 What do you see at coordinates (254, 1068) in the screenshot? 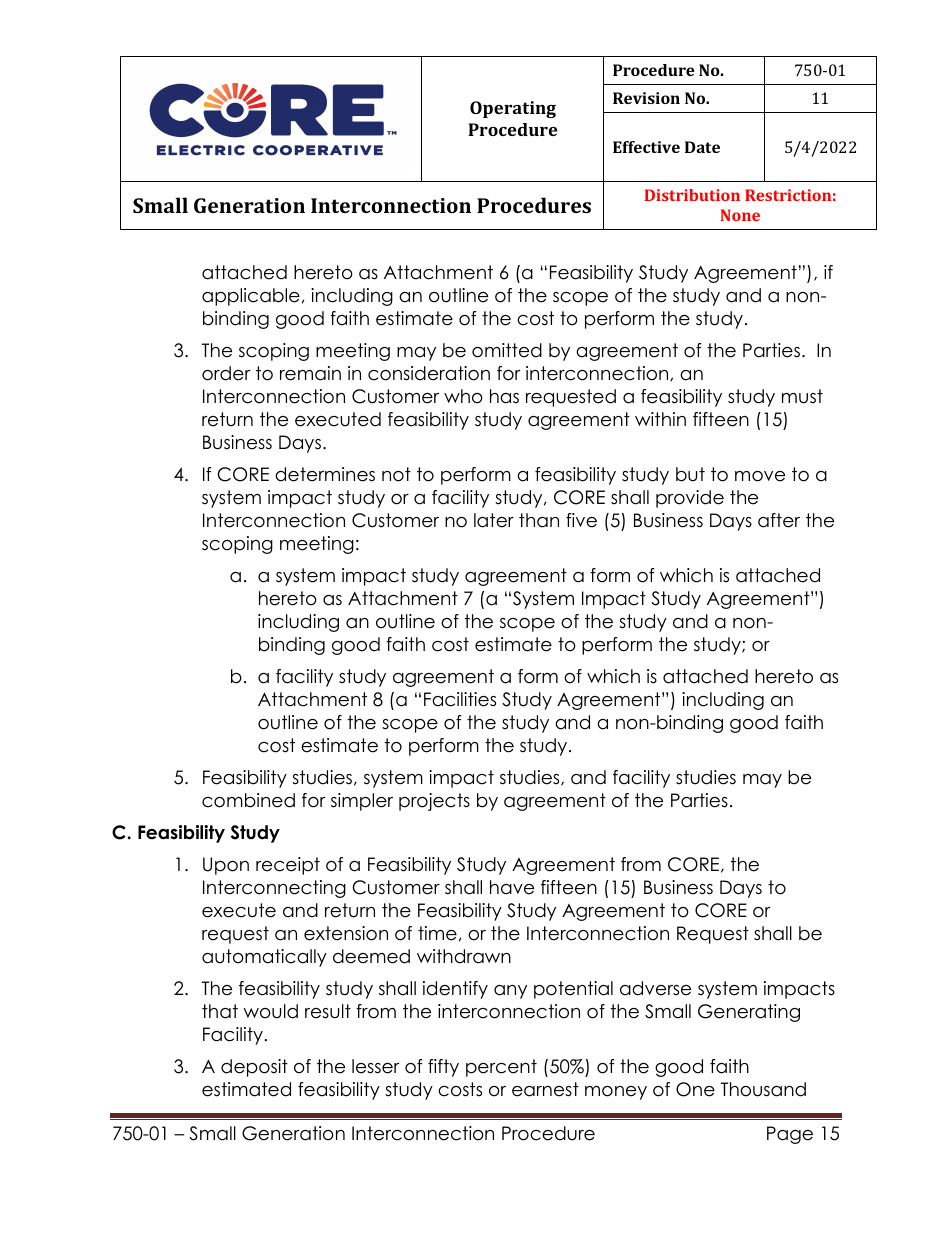
I see `deposit` at bounding box center [254, 1068].
